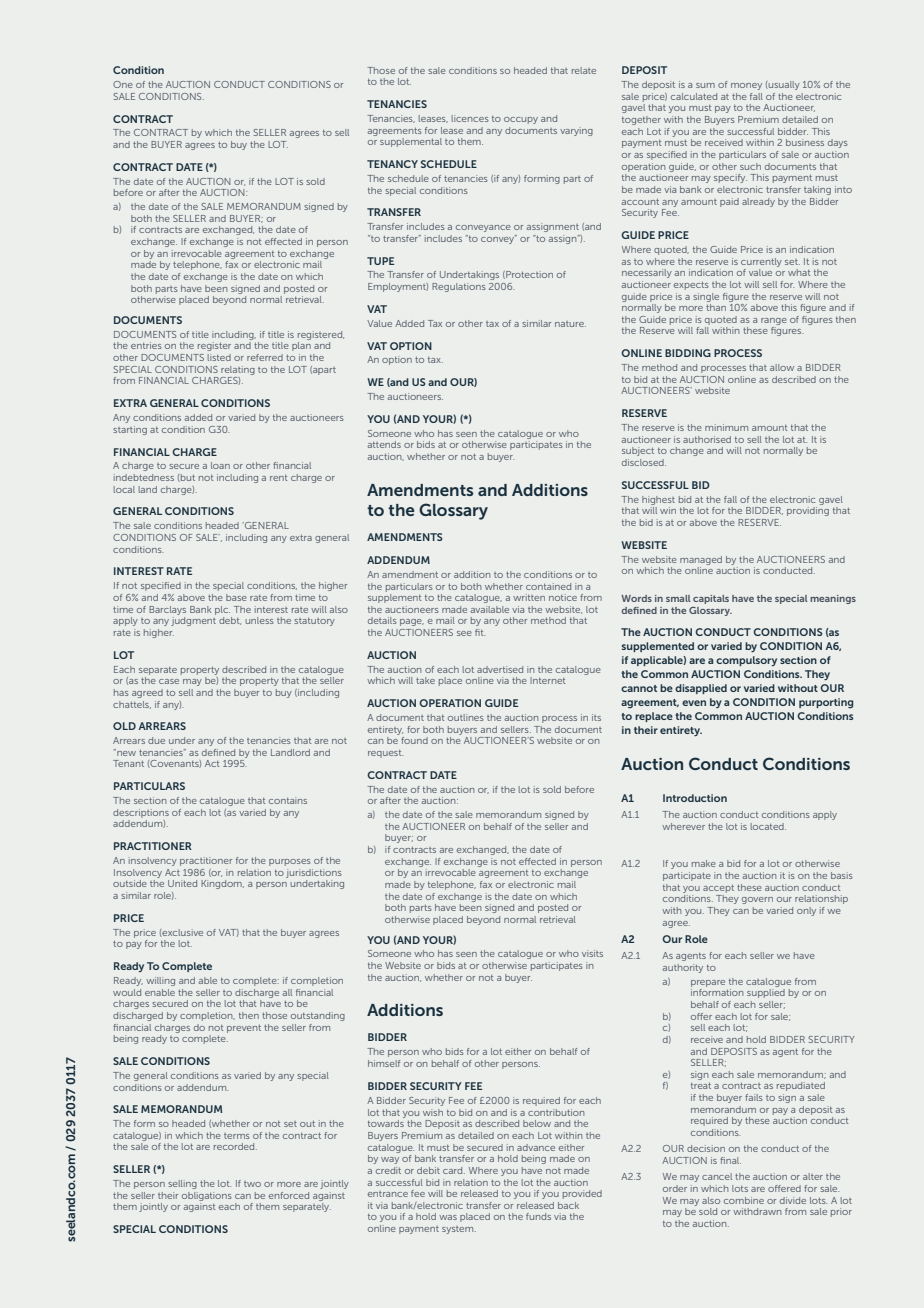  I want to click on licences, so click(470, 118).
